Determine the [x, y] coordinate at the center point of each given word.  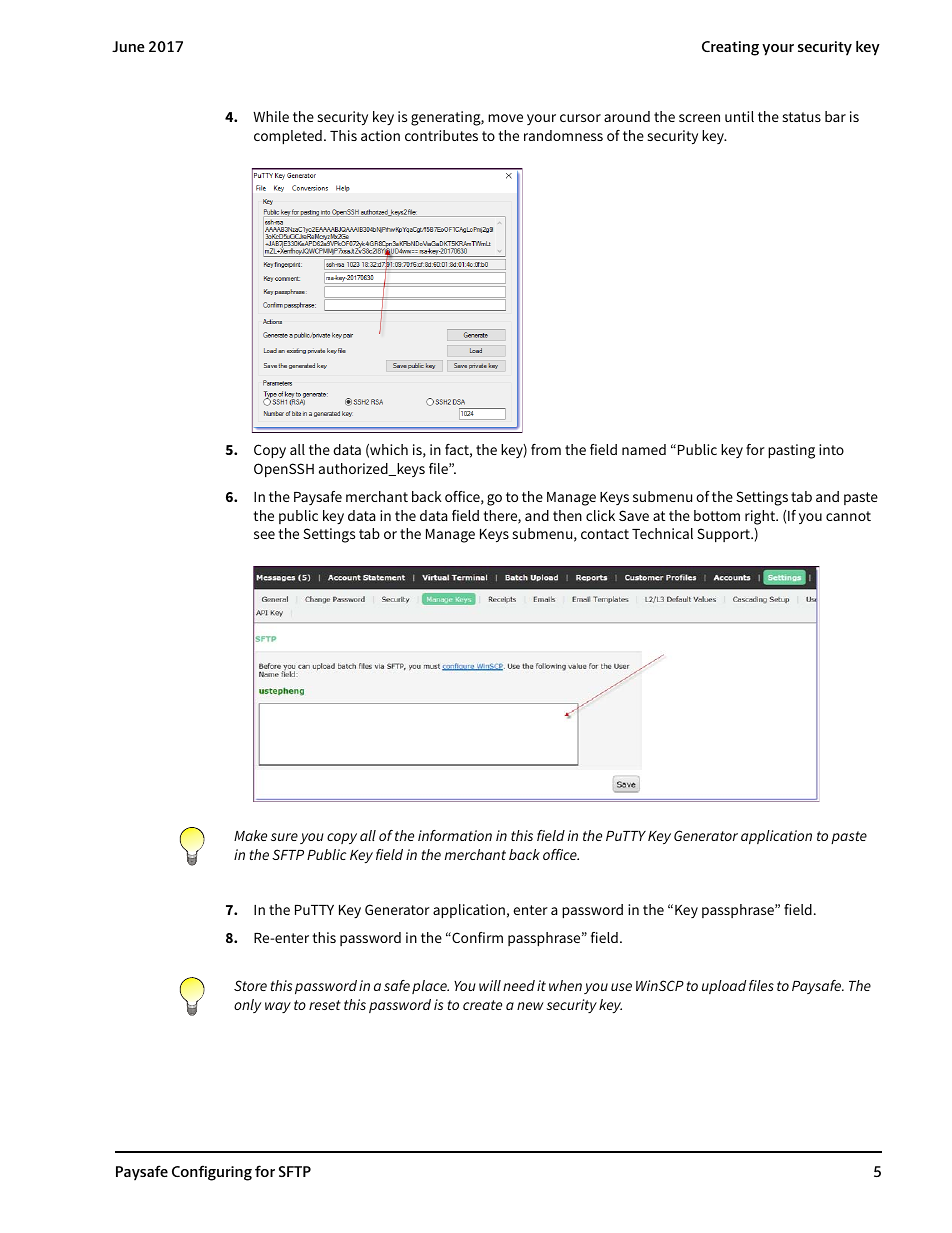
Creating [730, 48]
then [567, 515]
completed [288, 137]
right [761, 517]
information [455, 835]
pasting [791, 451]
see [264, 535]
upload [724, 987]
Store [250, 985]
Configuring [212, 1173]
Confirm [476, 937]
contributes [441, 135]
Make [250, 835]
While [271, 116]
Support [724, 535]
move [505, 118]
